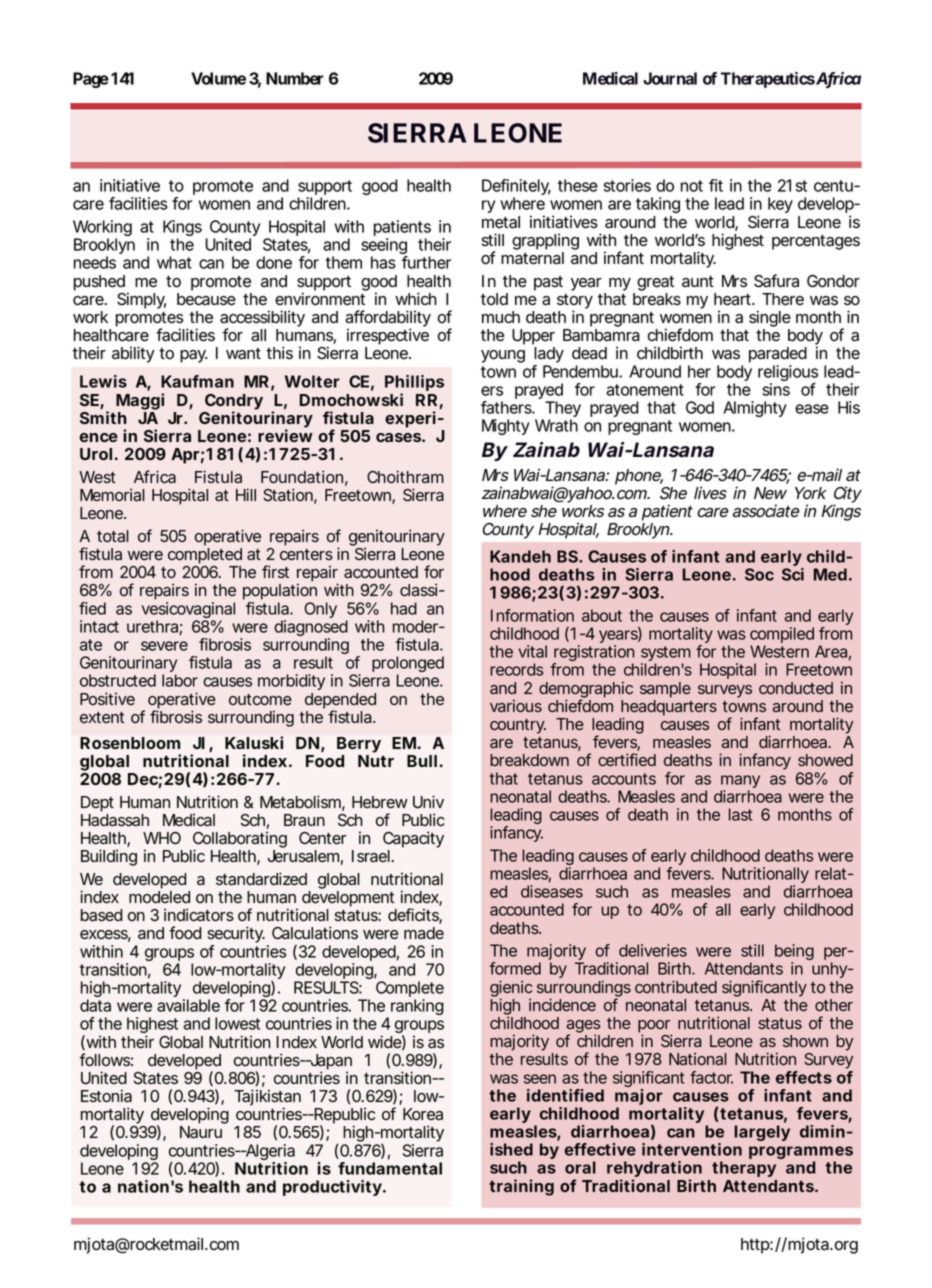 The width and height of the document is (932, 1288). I want to click on Journal, so click(670, 78).
